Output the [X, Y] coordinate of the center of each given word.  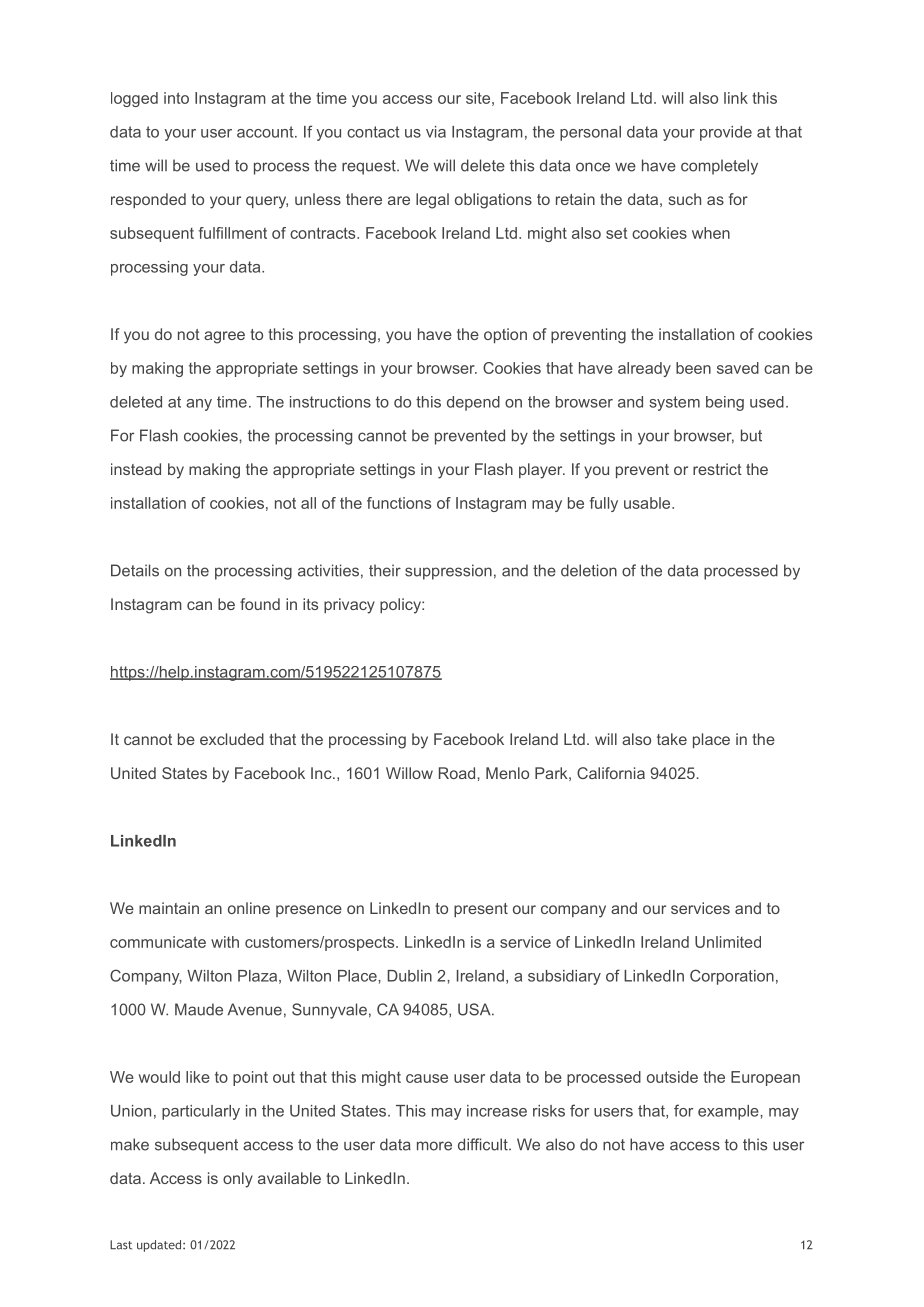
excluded [232, 739]
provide [726, 133]
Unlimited [728, 942]
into [176, 98]
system [674, 403]
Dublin [410, 976]
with [225, 942]
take [672, 739]
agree [224, 337]
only [238, 1180]
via [436, 132]
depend [473, 403]
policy [401, 606]
